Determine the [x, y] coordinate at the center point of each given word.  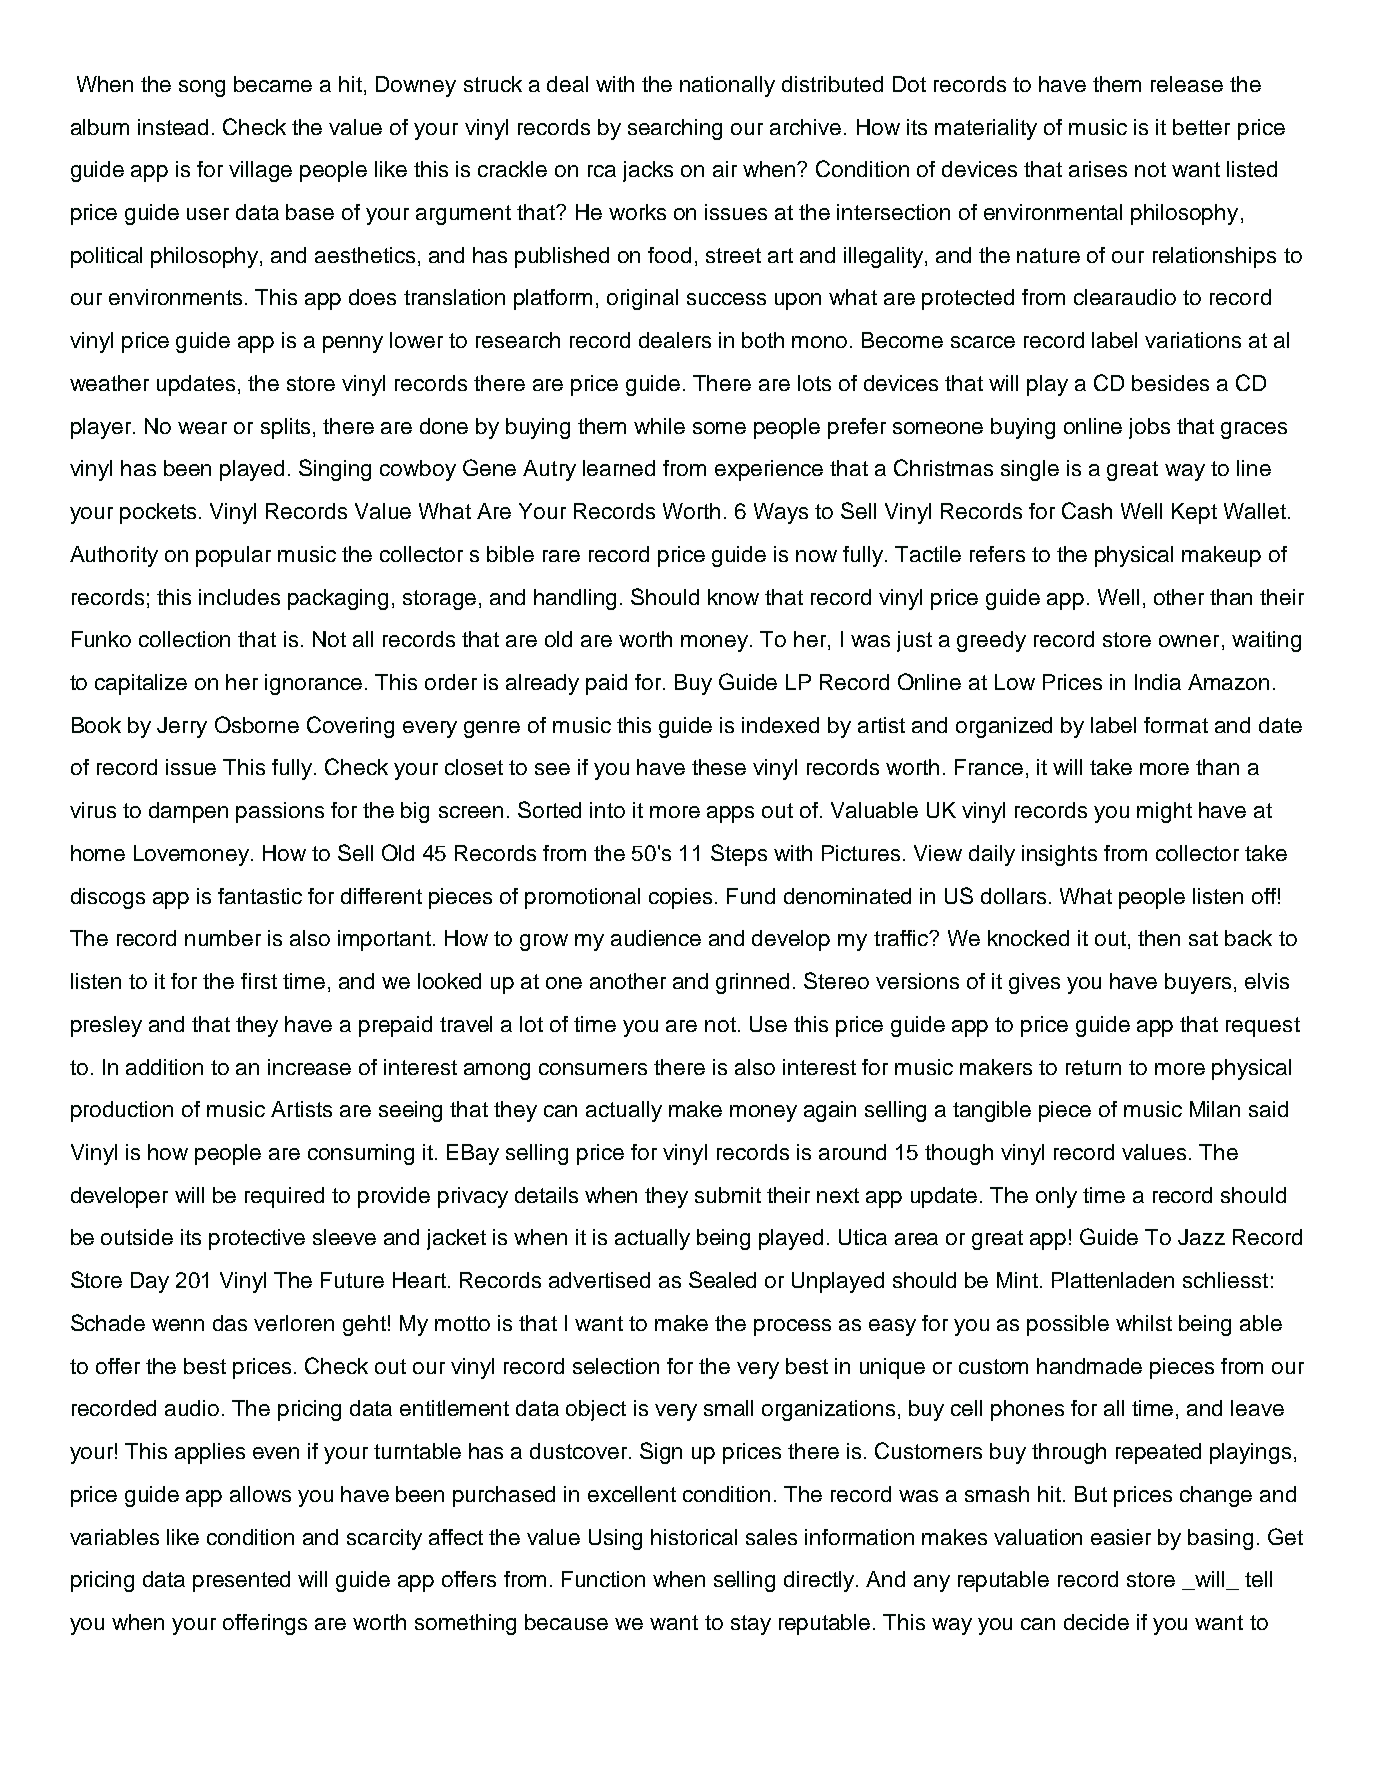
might [1164, 812]
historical [694, 1537]
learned [619, 468]
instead [173, 127]
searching [675, 129]
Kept [1194, 513]
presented [241, 1581]
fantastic [260, 896]
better [1201, 127]
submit [728, 1195]
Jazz [1201, 1237]
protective [257, 1239]
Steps [739, 855]
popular [233, 556]
